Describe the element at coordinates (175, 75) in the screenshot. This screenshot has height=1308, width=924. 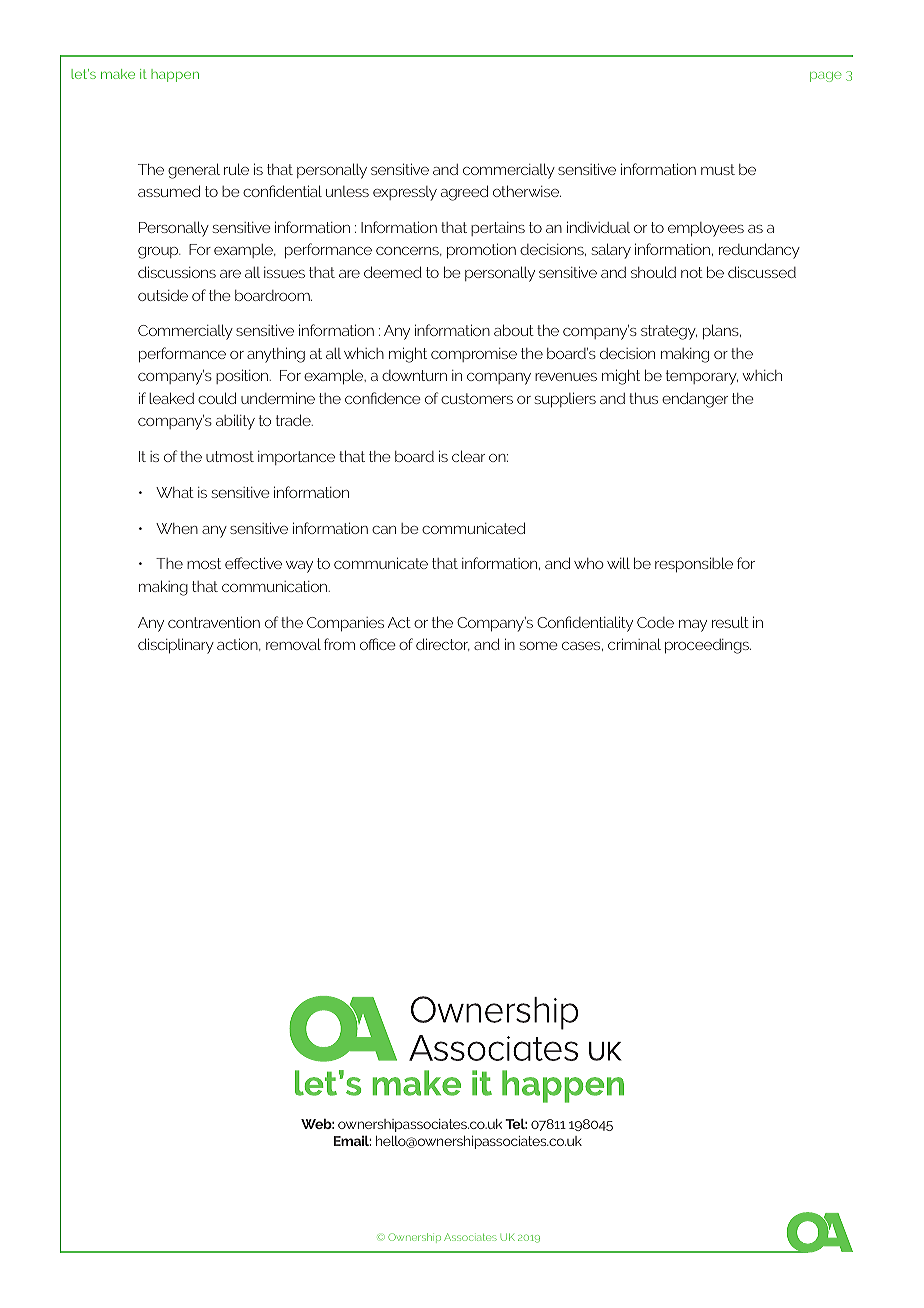
I see `happen` at that location.
